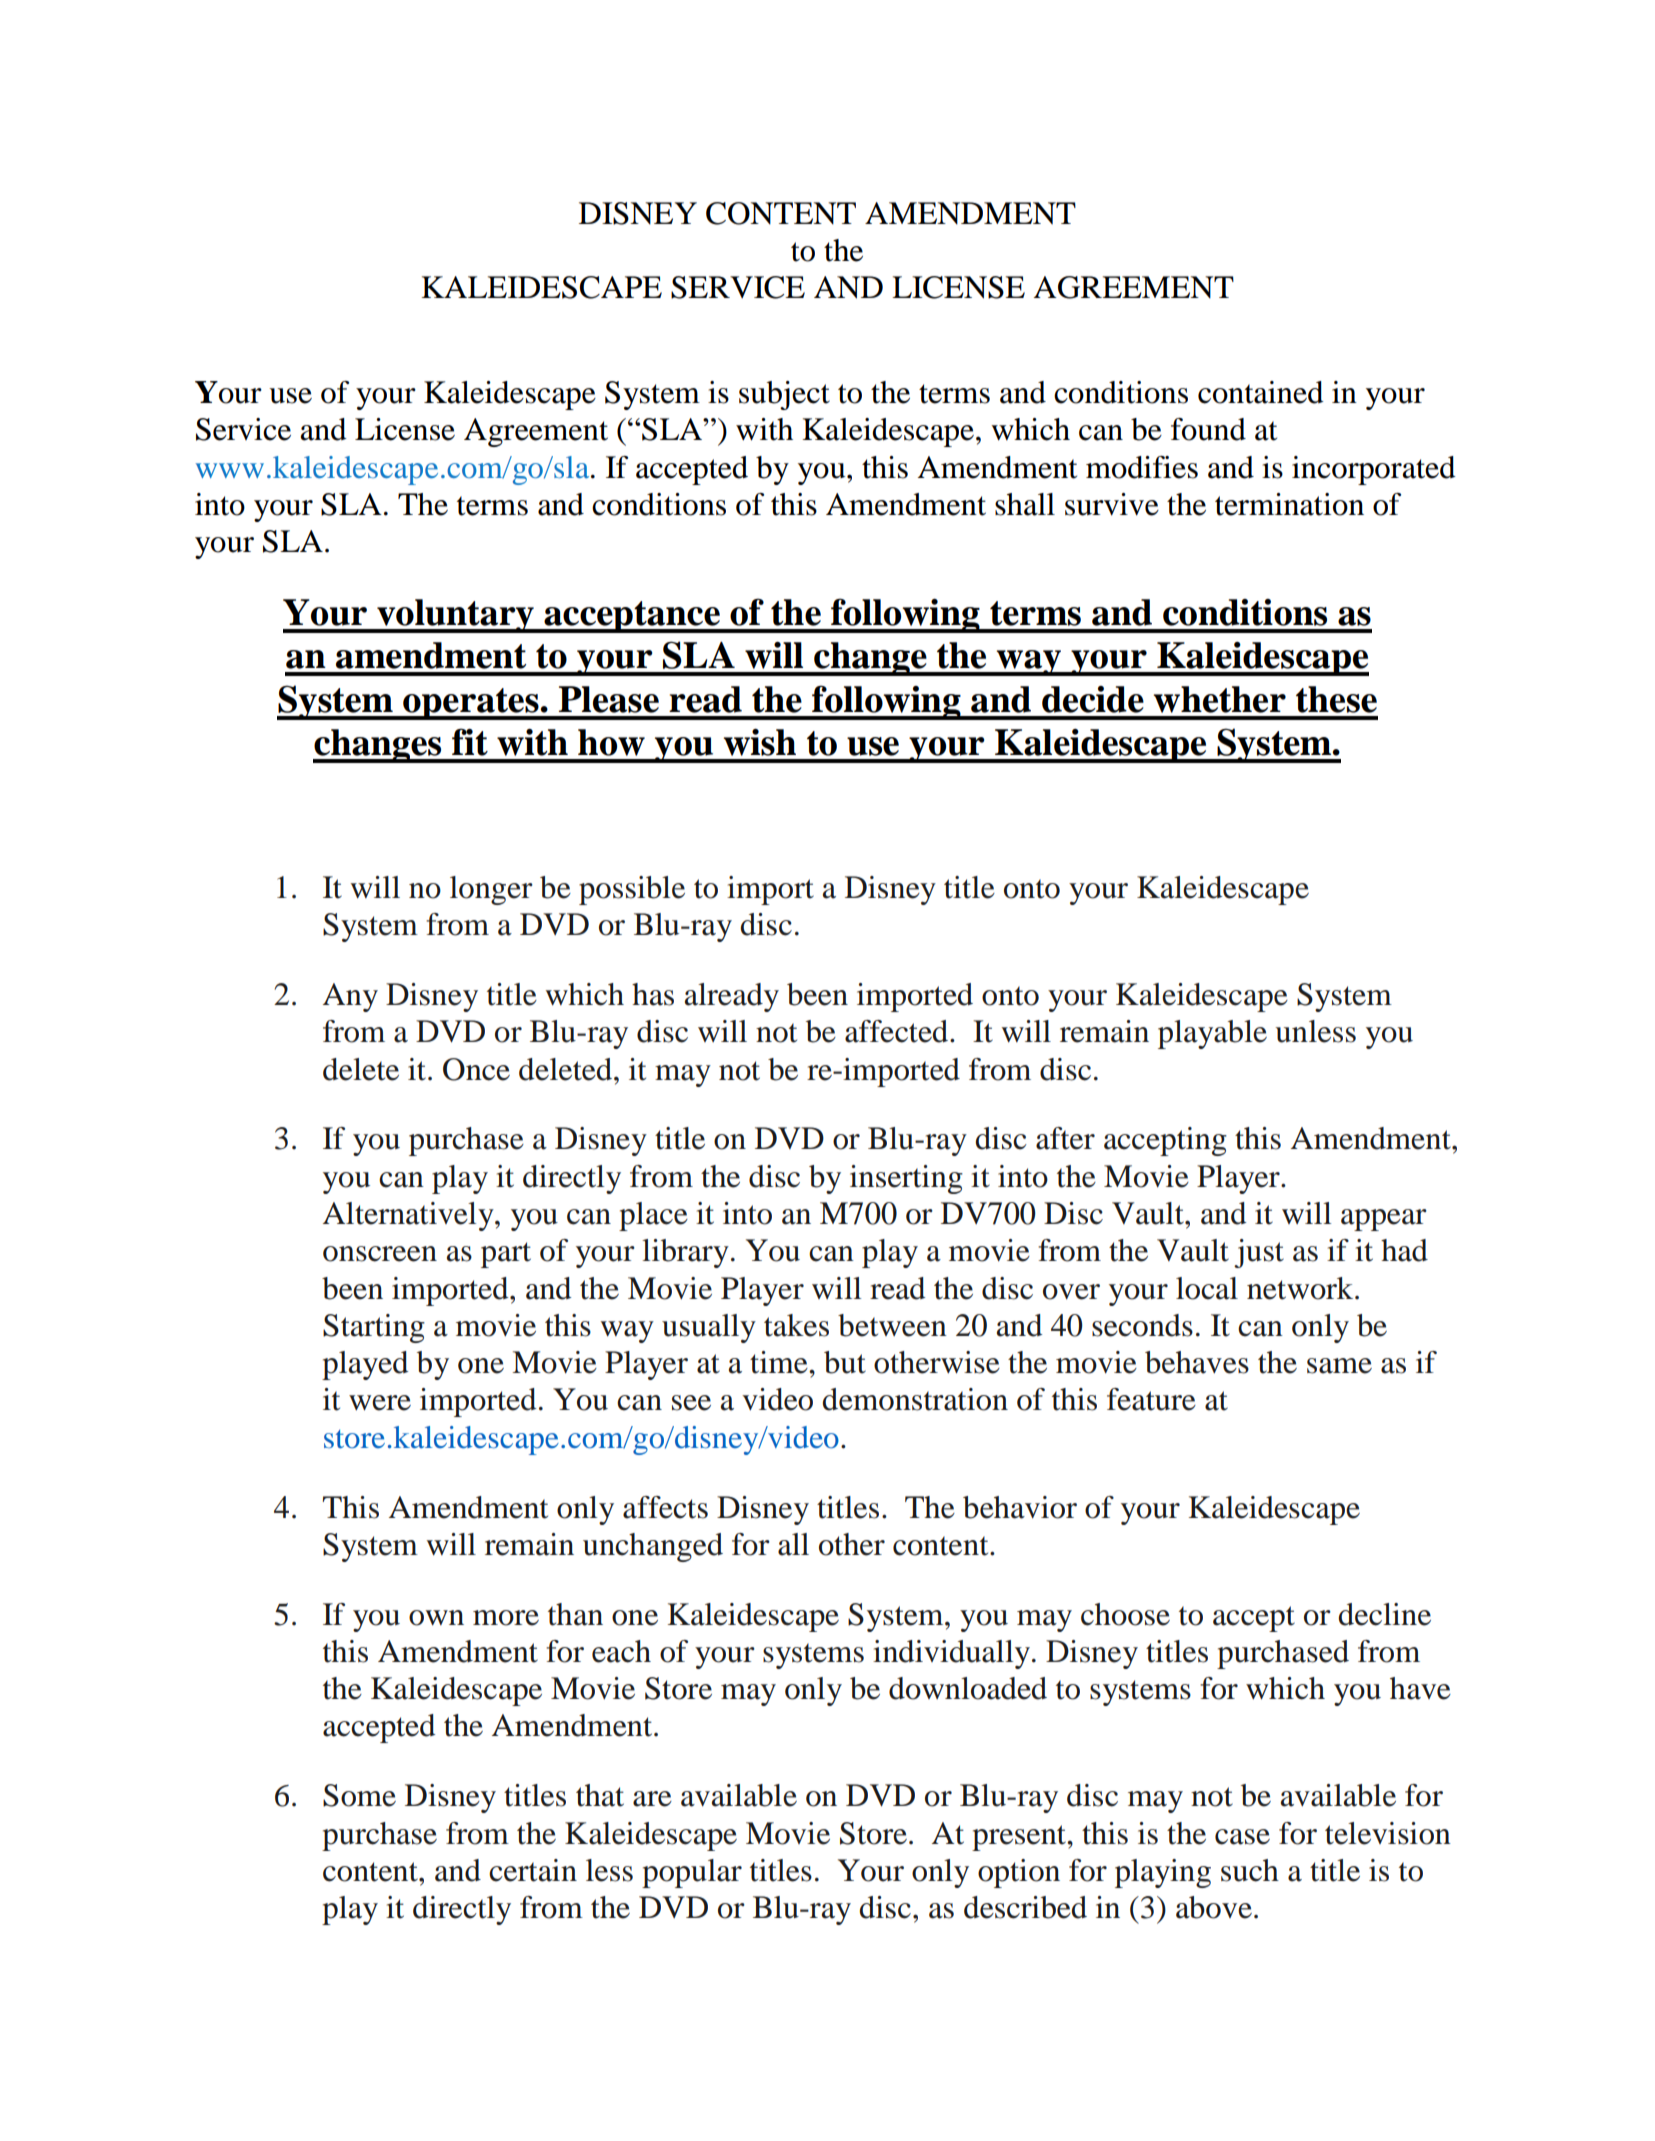 The image size is (1655, 2141). What do you see at coordinates (1384, 1220) in the screenshot?
I see `appear` at bounding box center [1384, 1220].
